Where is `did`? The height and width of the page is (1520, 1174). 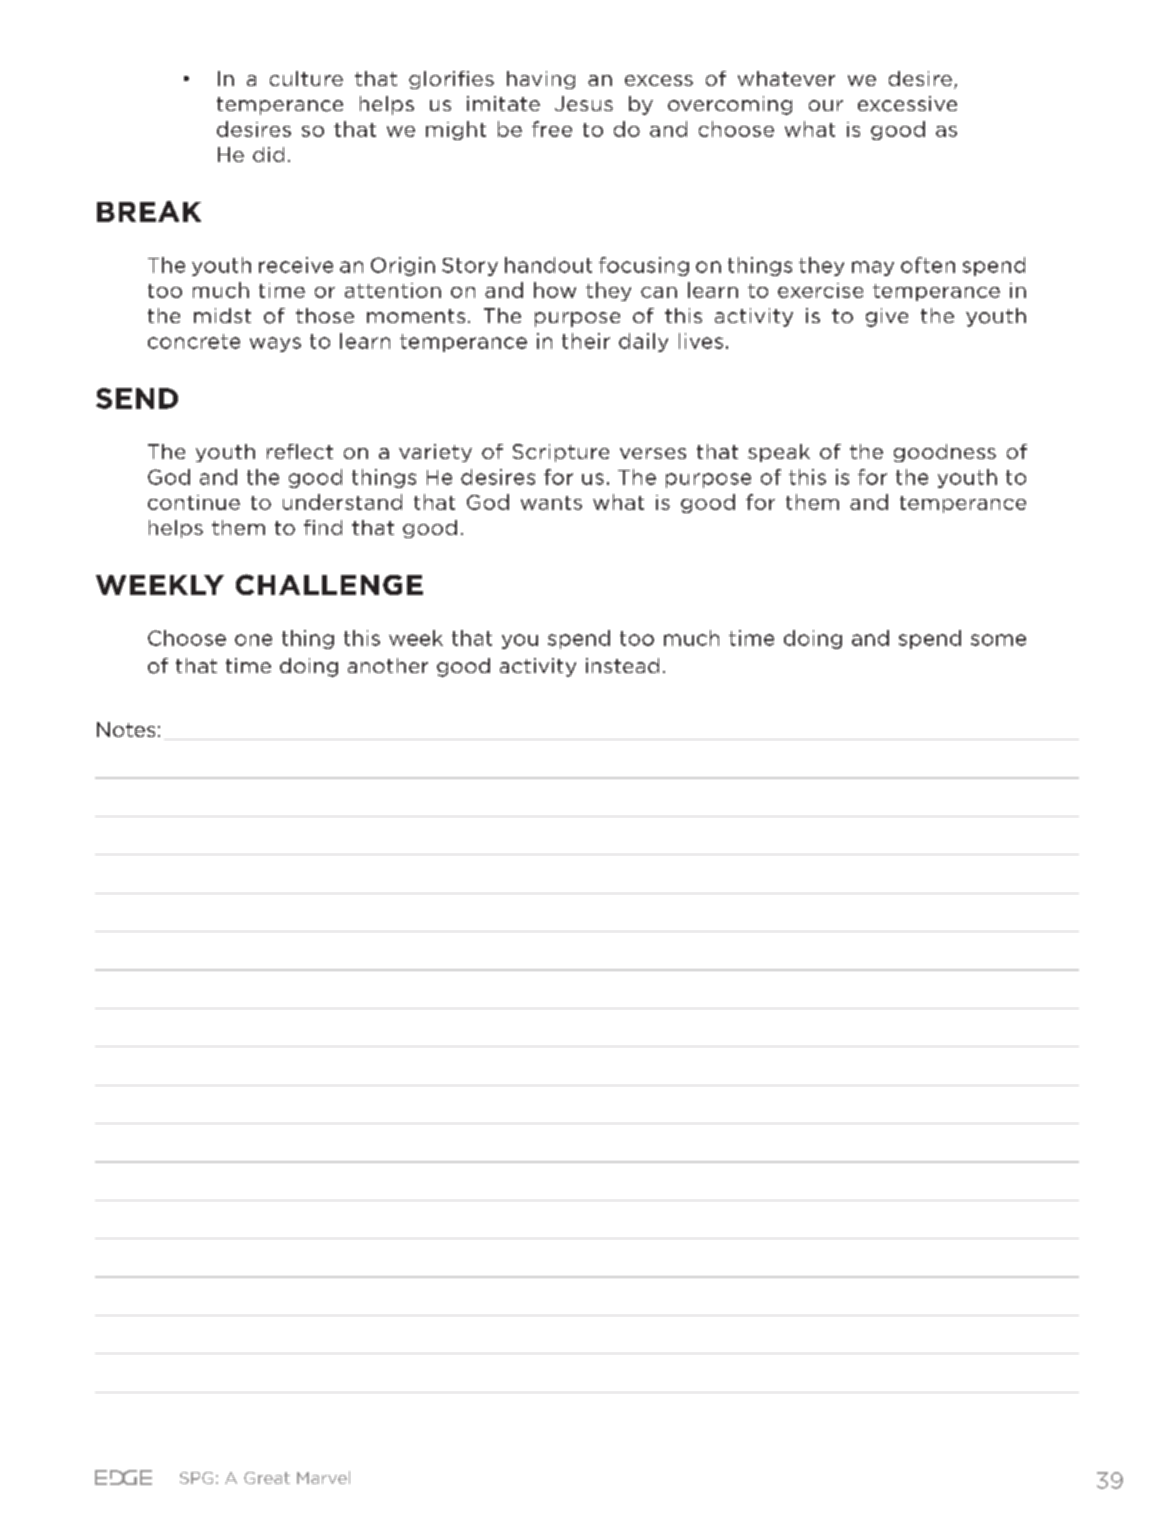
did is located at coordinates (268, 154).
